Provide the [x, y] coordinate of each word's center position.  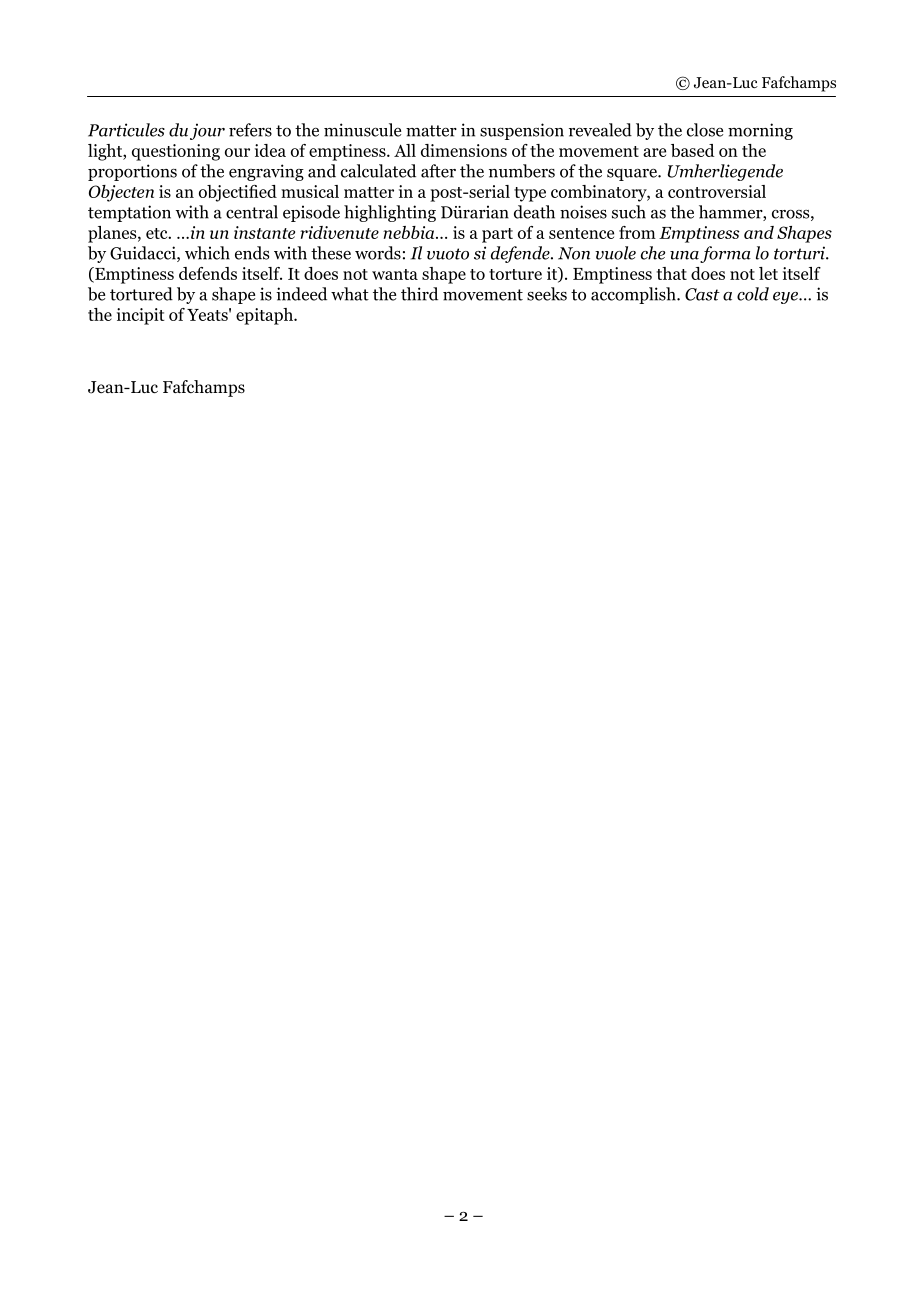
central [252, 212]
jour [207, 131]
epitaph [265, 316]
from [637, 232]
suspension [522, 131]
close [705, 130]
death [534, 212]
